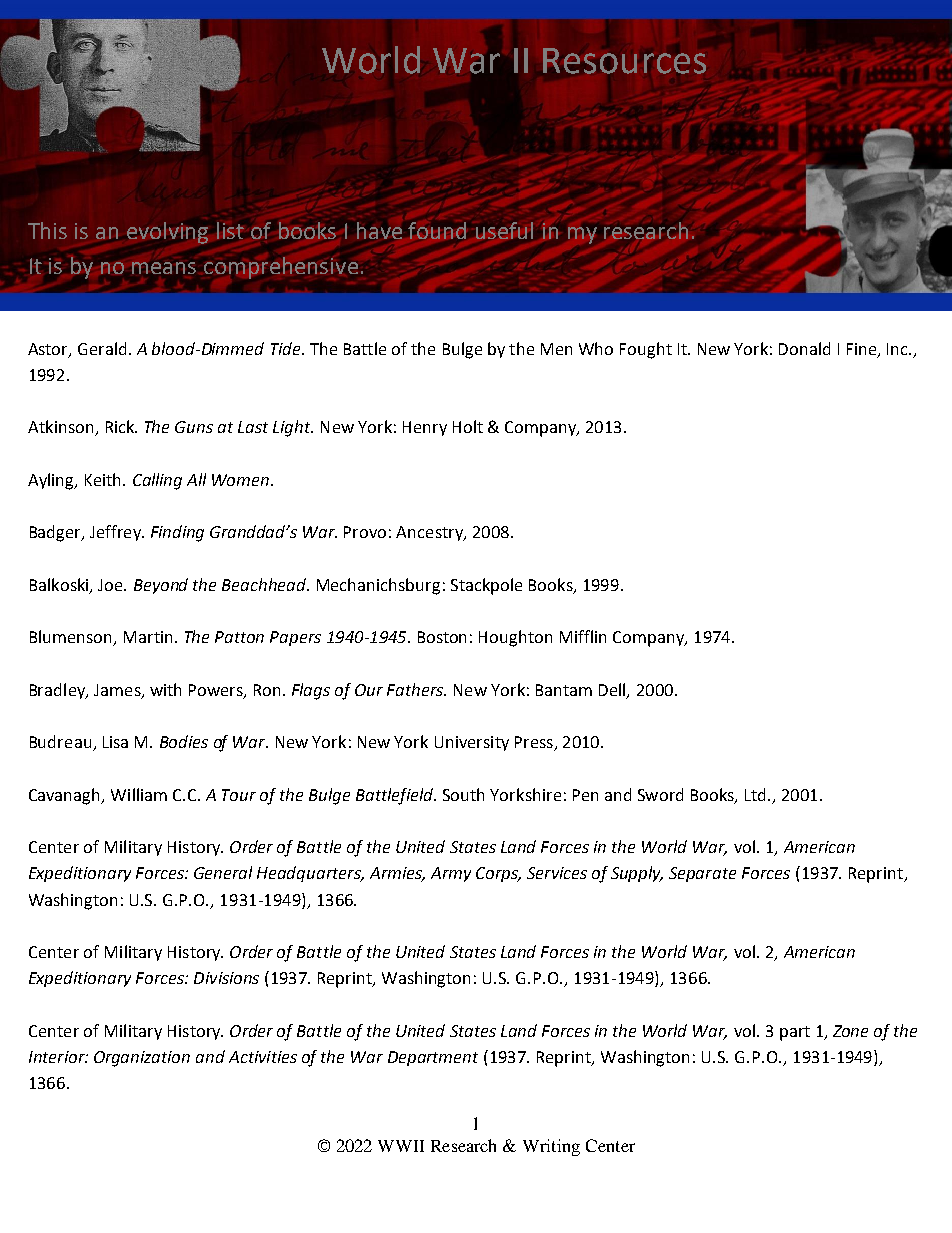  I want to click on Holt, so click(468, 426).
